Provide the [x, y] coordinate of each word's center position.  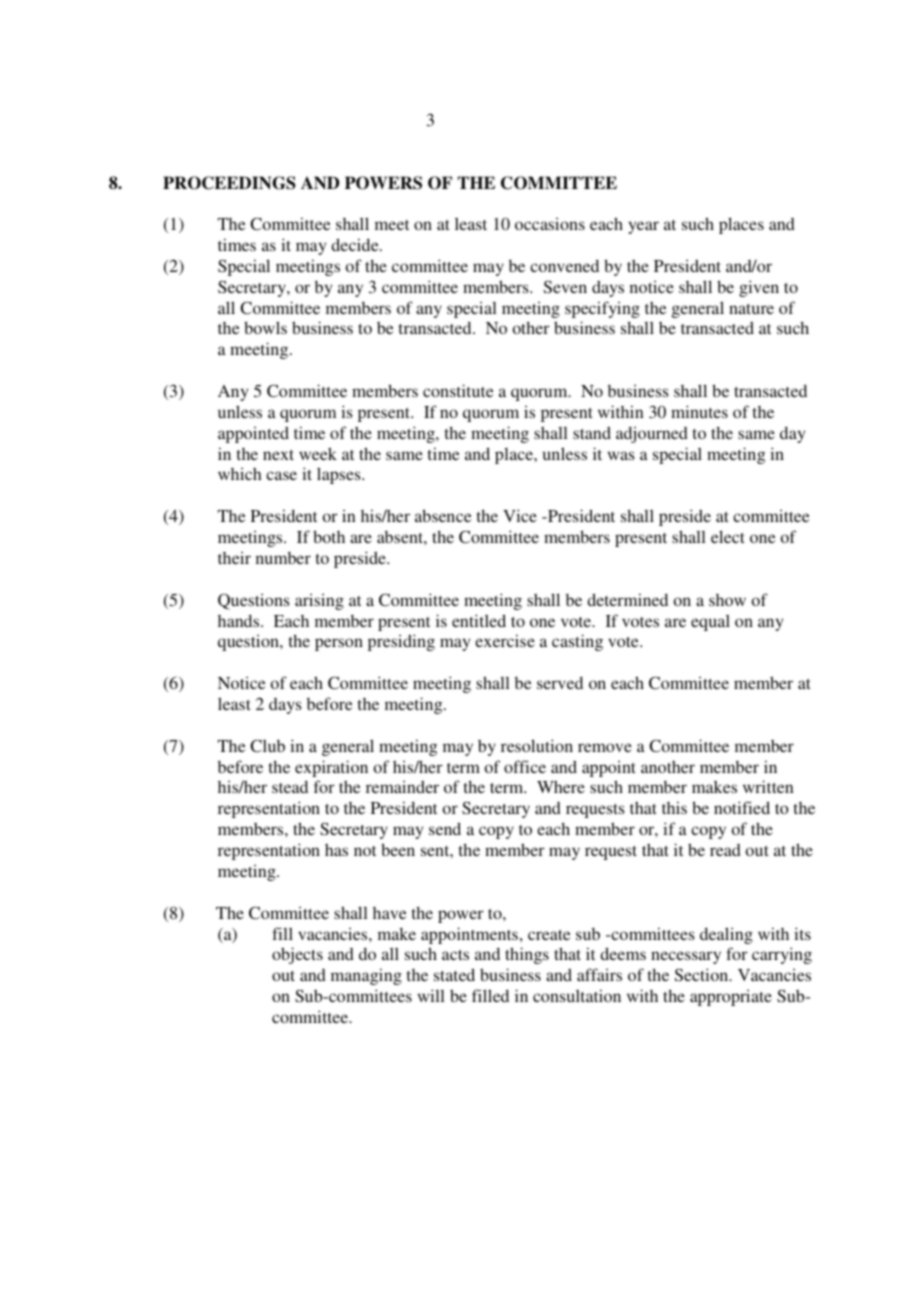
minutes [699, 411]
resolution [537, 745]
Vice [520, 515]
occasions [550, 223]
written [768, 786]
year [643, 227]
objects [297, 955]
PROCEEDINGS [229, 183]
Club [267, 745]
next [278, 455]
